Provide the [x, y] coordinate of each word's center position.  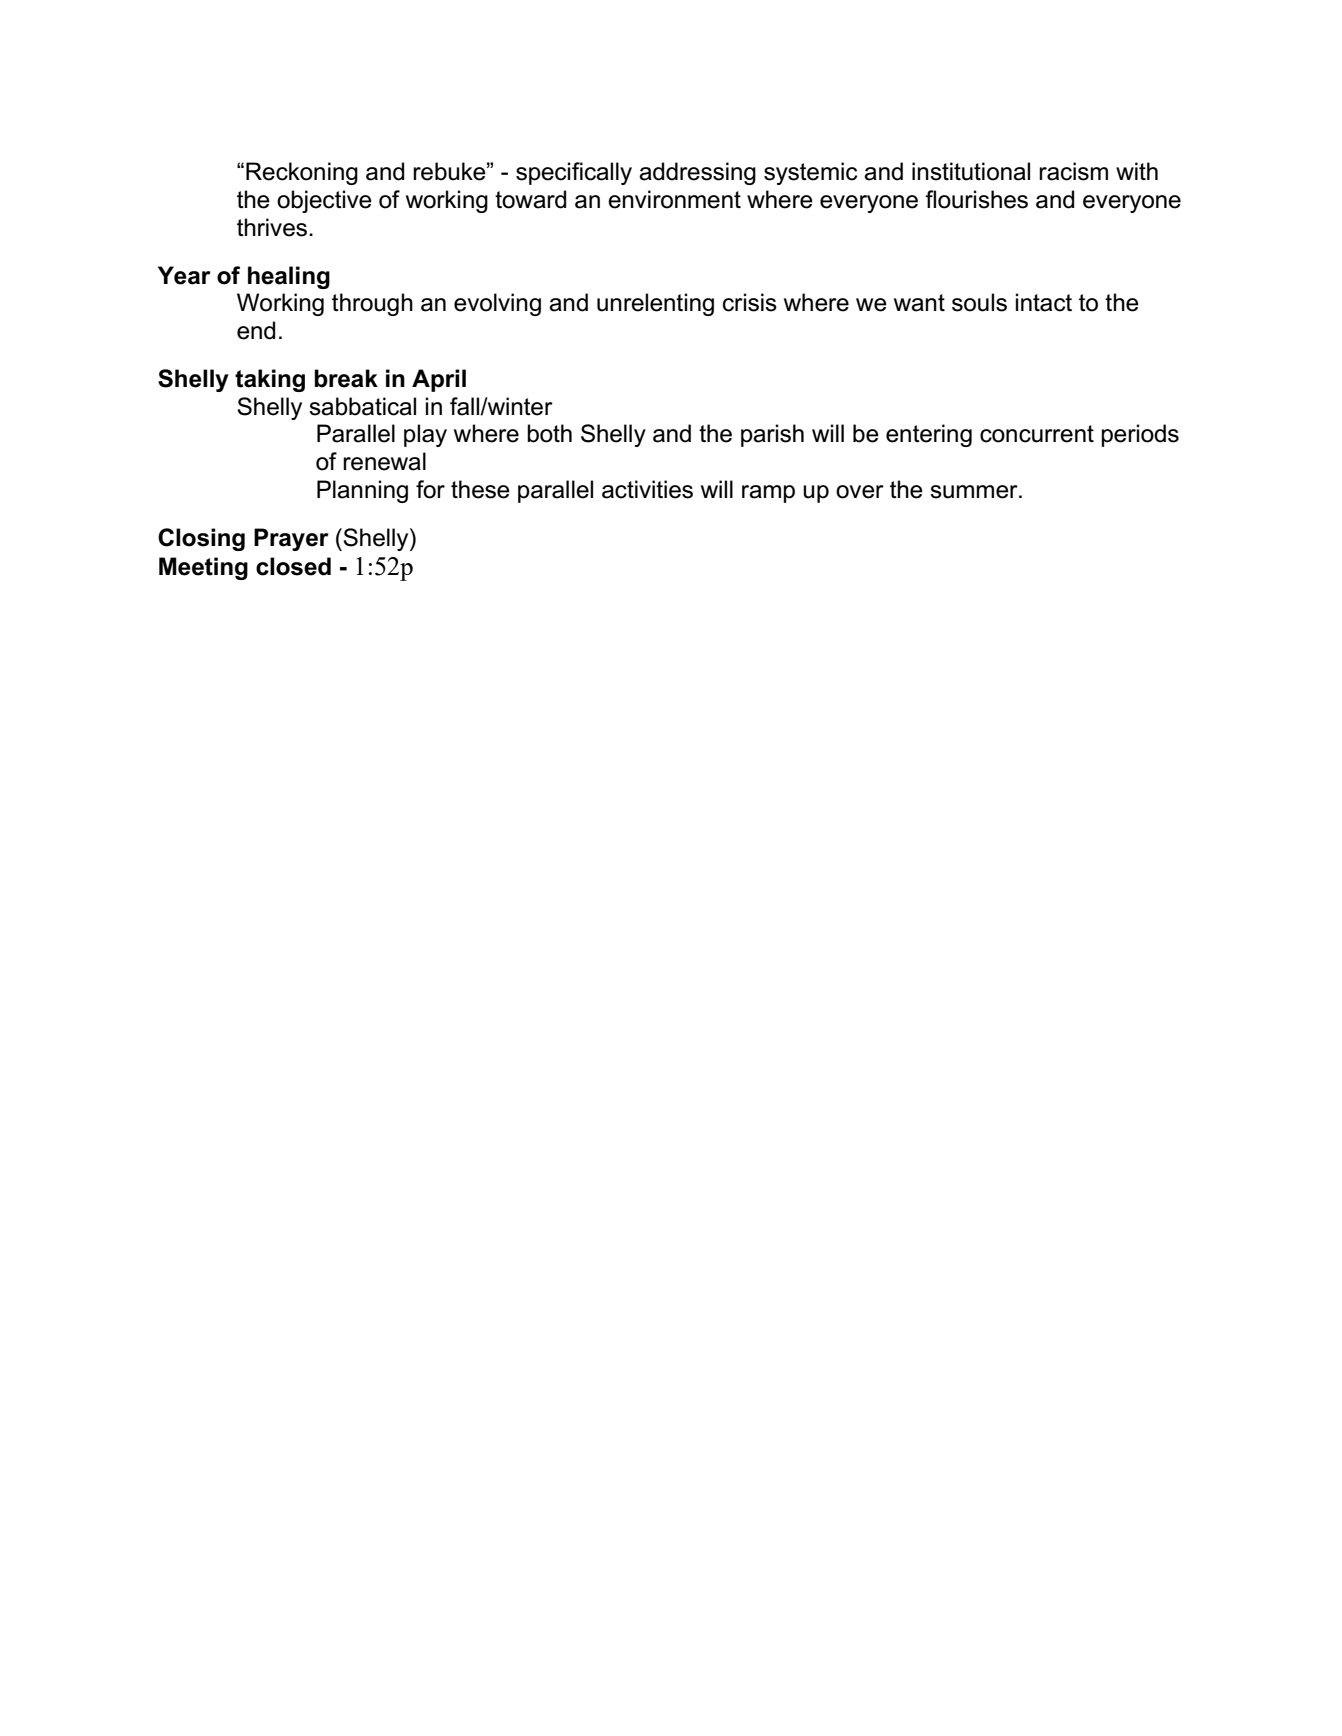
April [439, 380]
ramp [768, 494]
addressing [697, 173]
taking [270, 380]
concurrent [1037, 434]
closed [293, 566]
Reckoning [302, 173]
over [860, 492]
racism [1073, 171]
